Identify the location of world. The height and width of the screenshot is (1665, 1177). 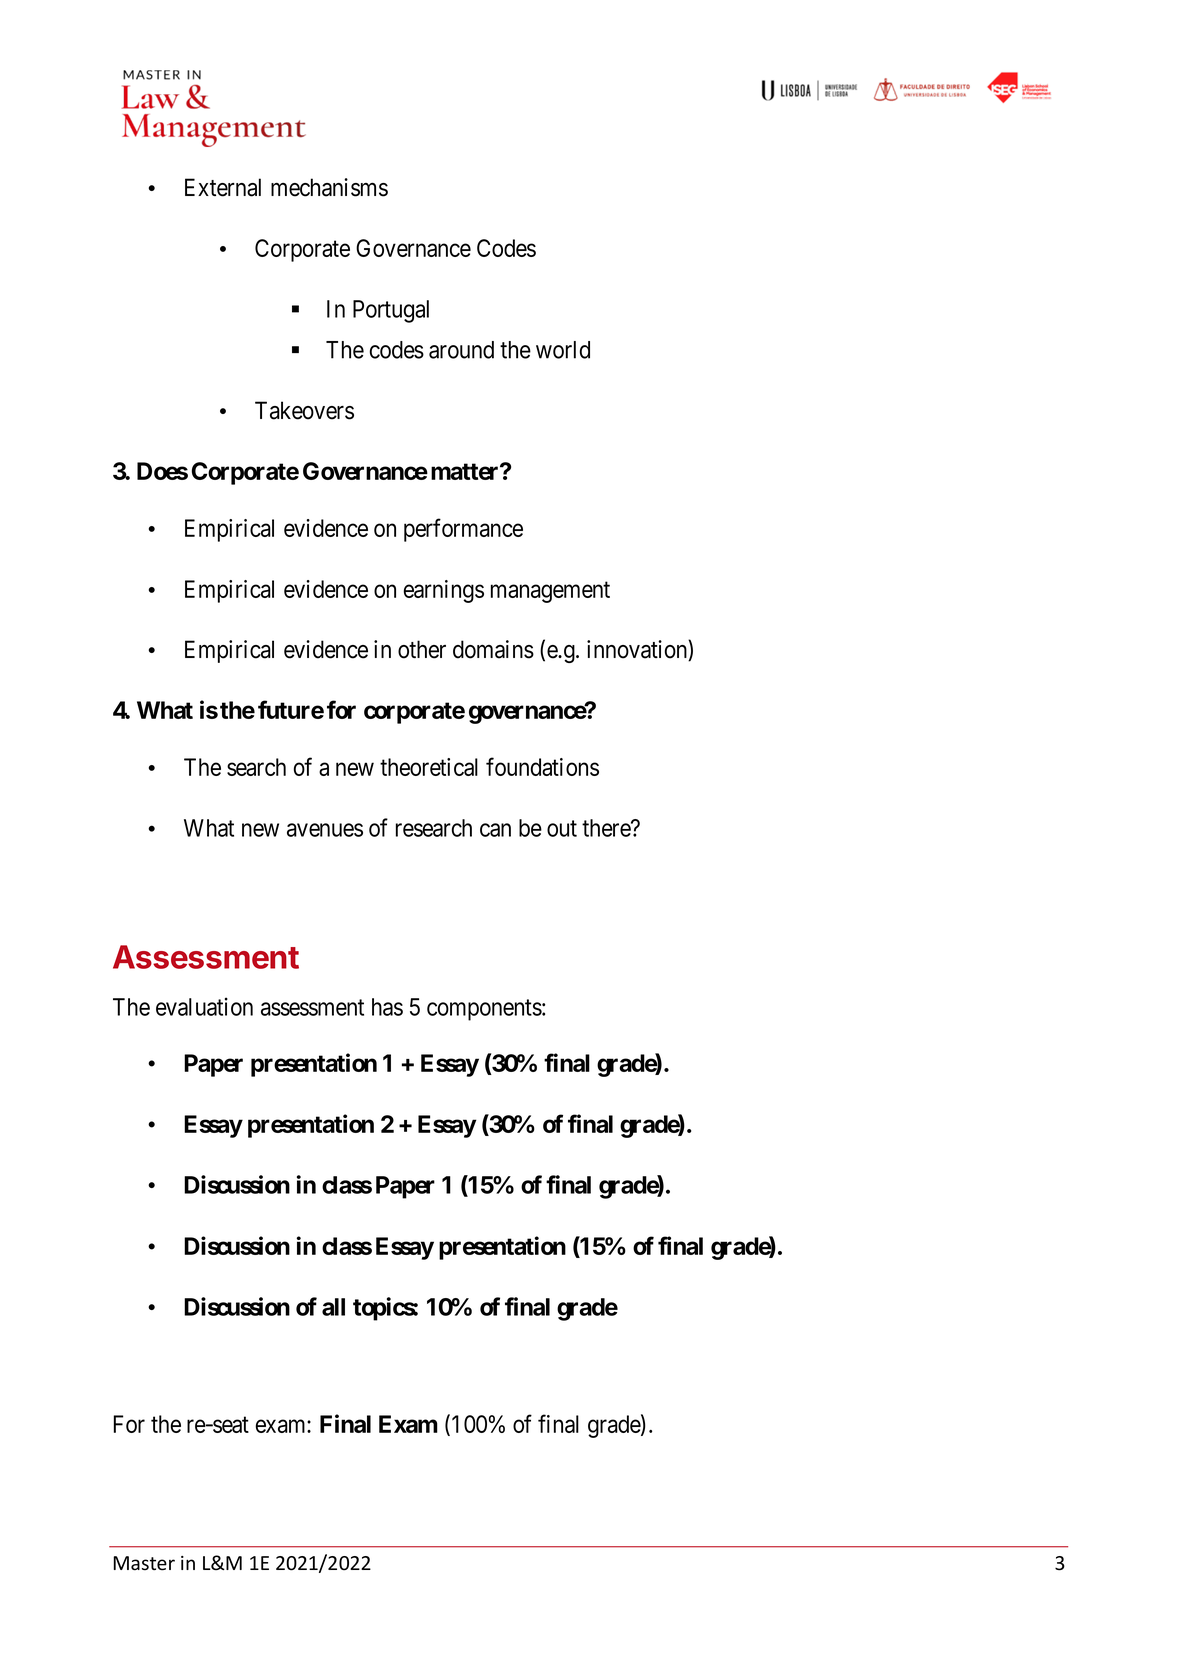
(563, 350).
